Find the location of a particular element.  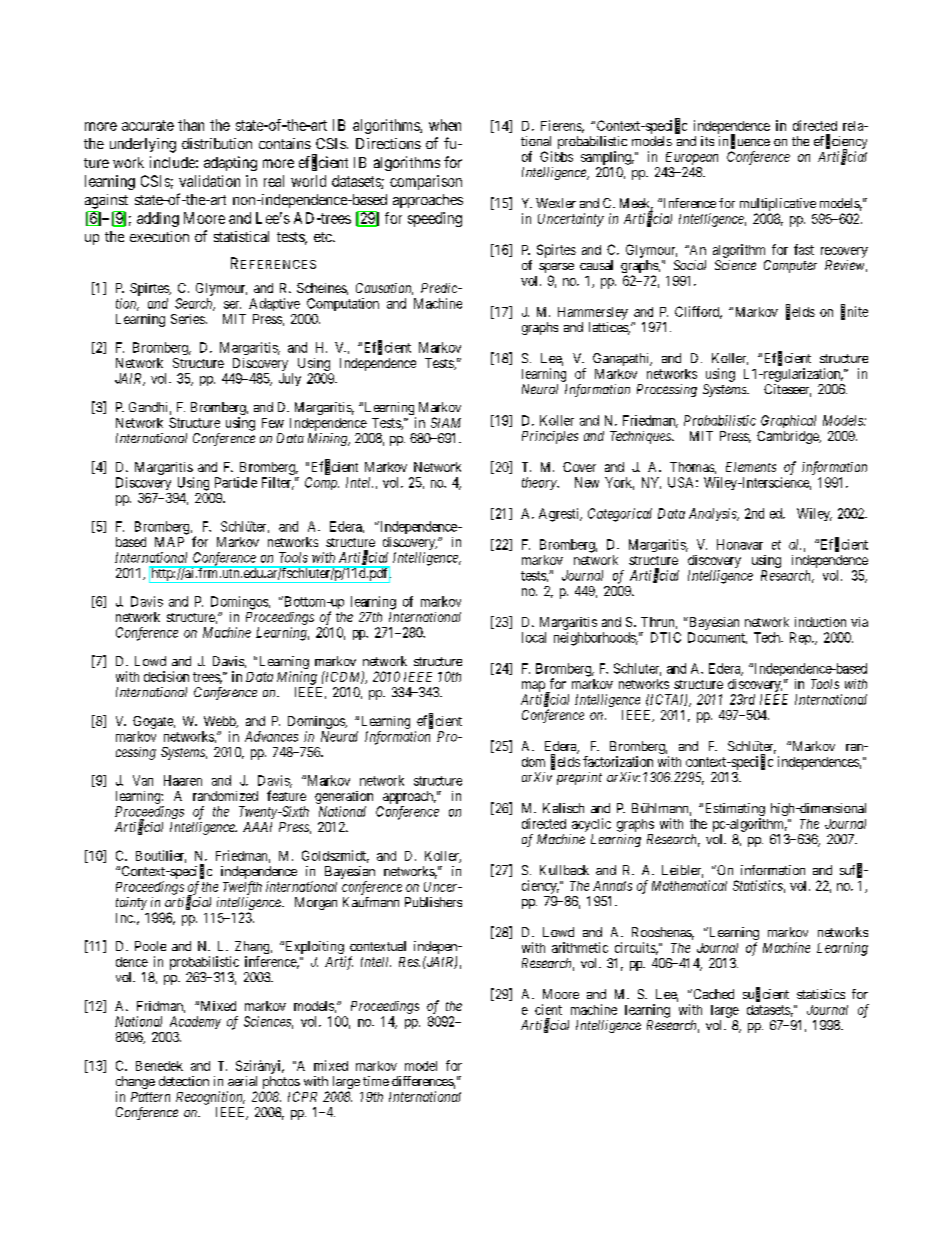

aerial is located at coordinates (242, 1081).
